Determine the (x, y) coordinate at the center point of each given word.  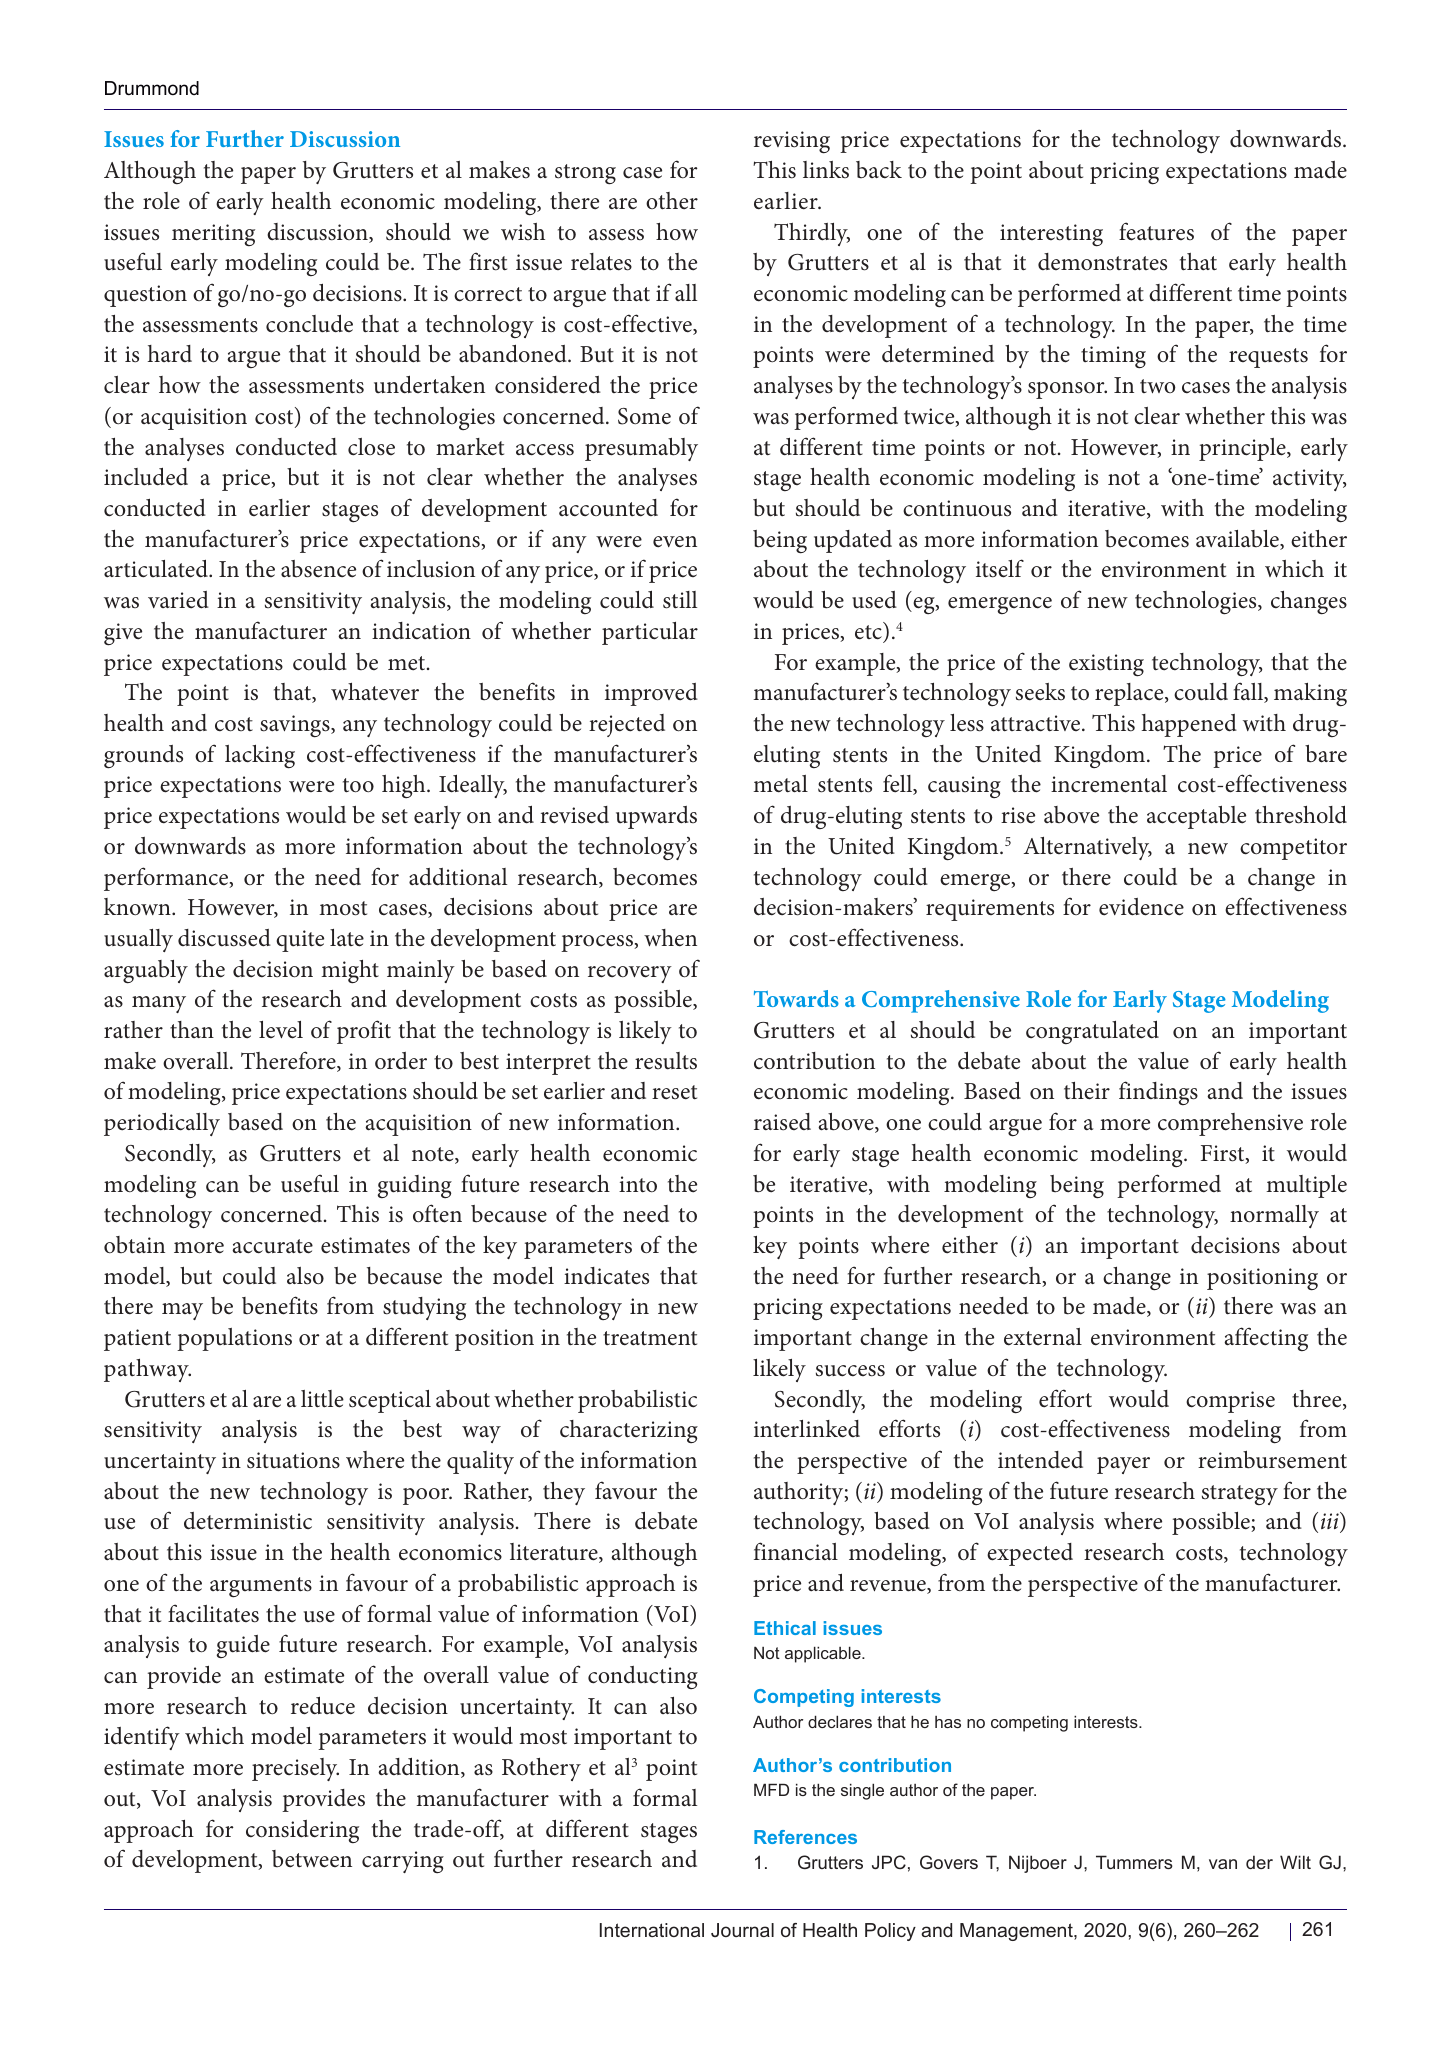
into (638, 1184)
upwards (656, 817)
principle (1243, 449)
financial (796, 1551)
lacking (260, 757)
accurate (272, 1246)
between (312, 1859)
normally (1274, 1216)
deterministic (248, 1521)
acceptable (1196, 817)
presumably (641, 449)
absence (318, 569)
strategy (1240, 1495)
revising (792, 142)
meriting (213, 235)
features (1156, 231)
